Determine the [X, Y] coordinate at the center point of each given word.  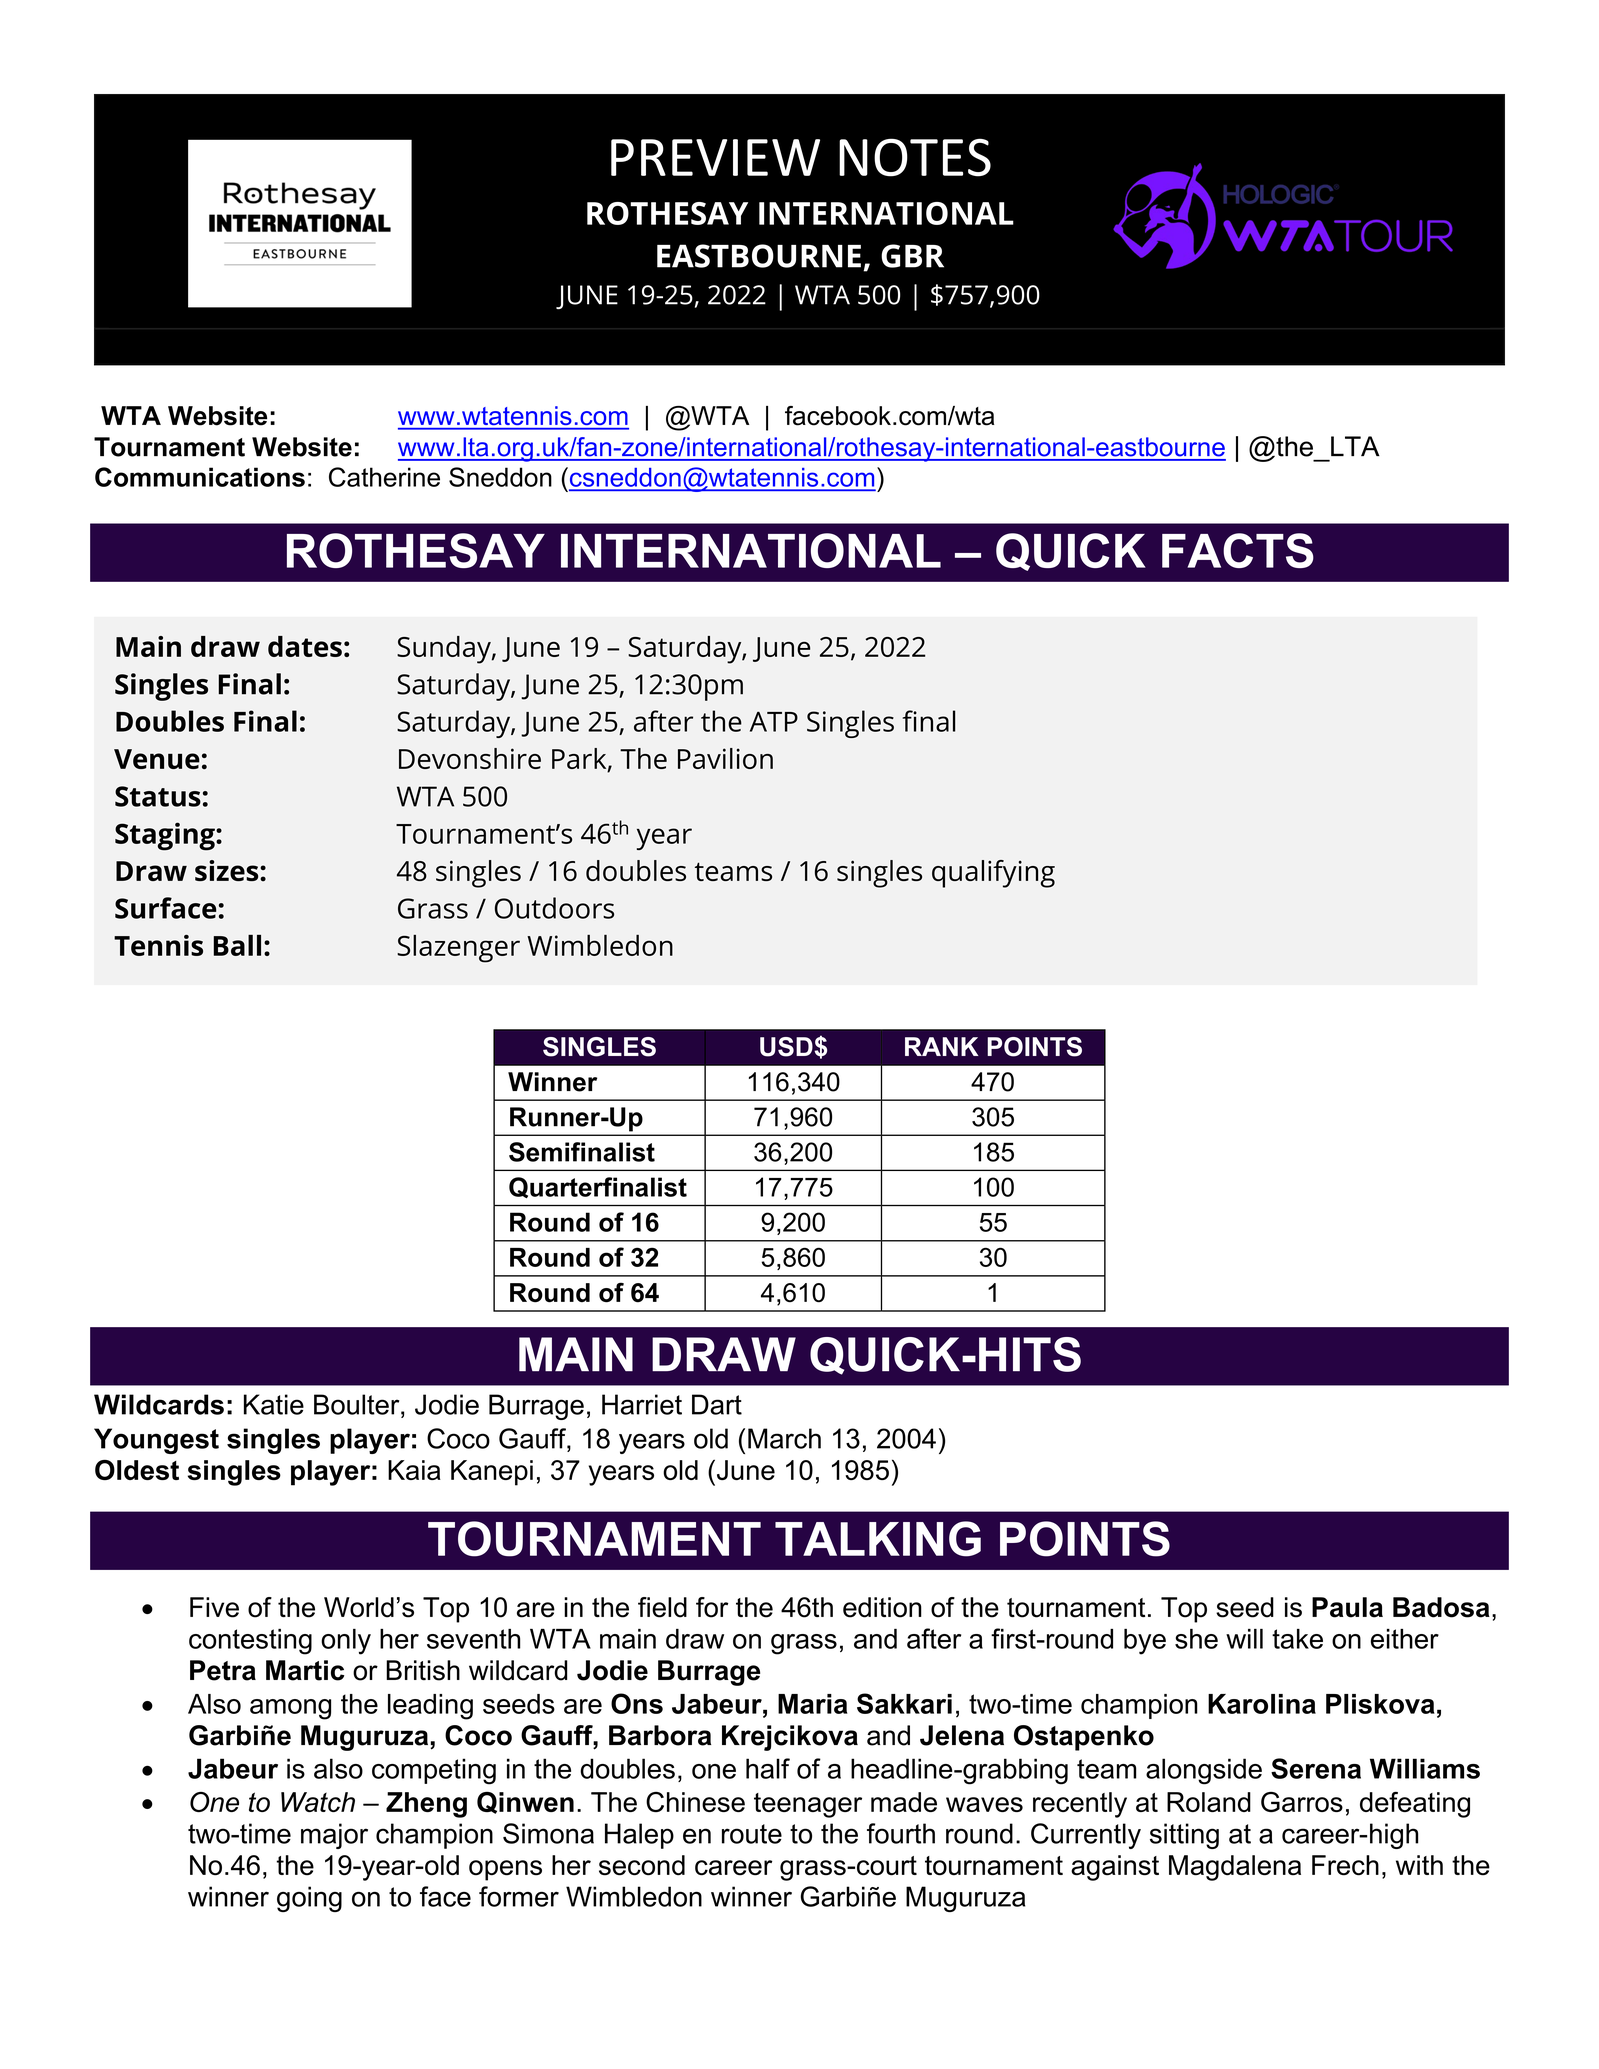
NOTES [915, 157]
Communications [200, 477]
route [752, 1834]
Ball [237, 945]
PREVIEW [715, 157]
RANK [941, 1046]
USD [787, 1047]
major [334, 1836]
